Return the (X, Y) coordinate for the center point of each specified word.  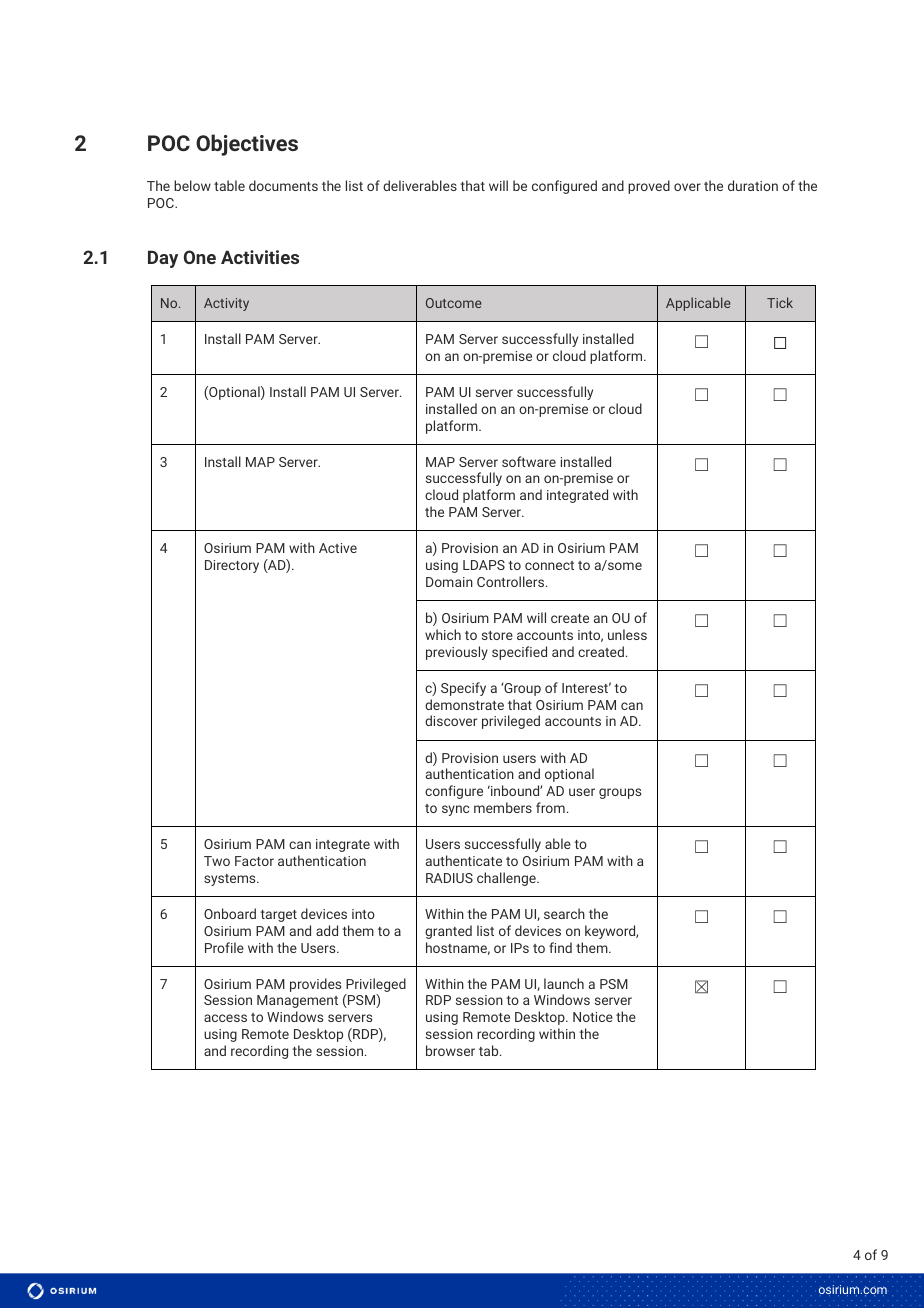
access (225, 1018)
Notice (593, 1017)
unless (627, 634)
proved (649, 187)
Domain (449, 582)
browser (450, 1050)
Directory (232, 566)
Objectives (247, 145)
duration (753, 185)
